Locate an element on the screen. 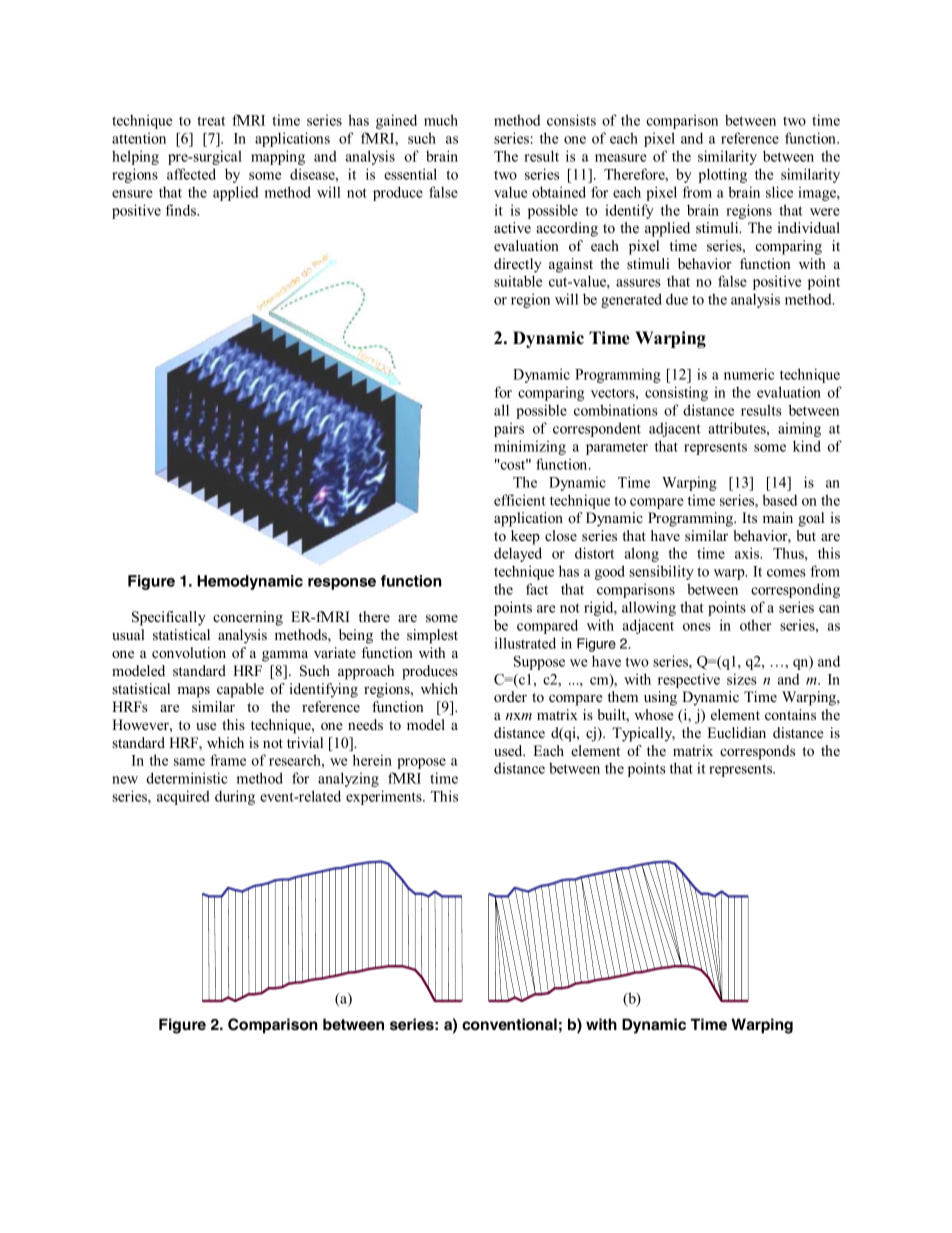  pairs is located at coordinates (509, 430).
